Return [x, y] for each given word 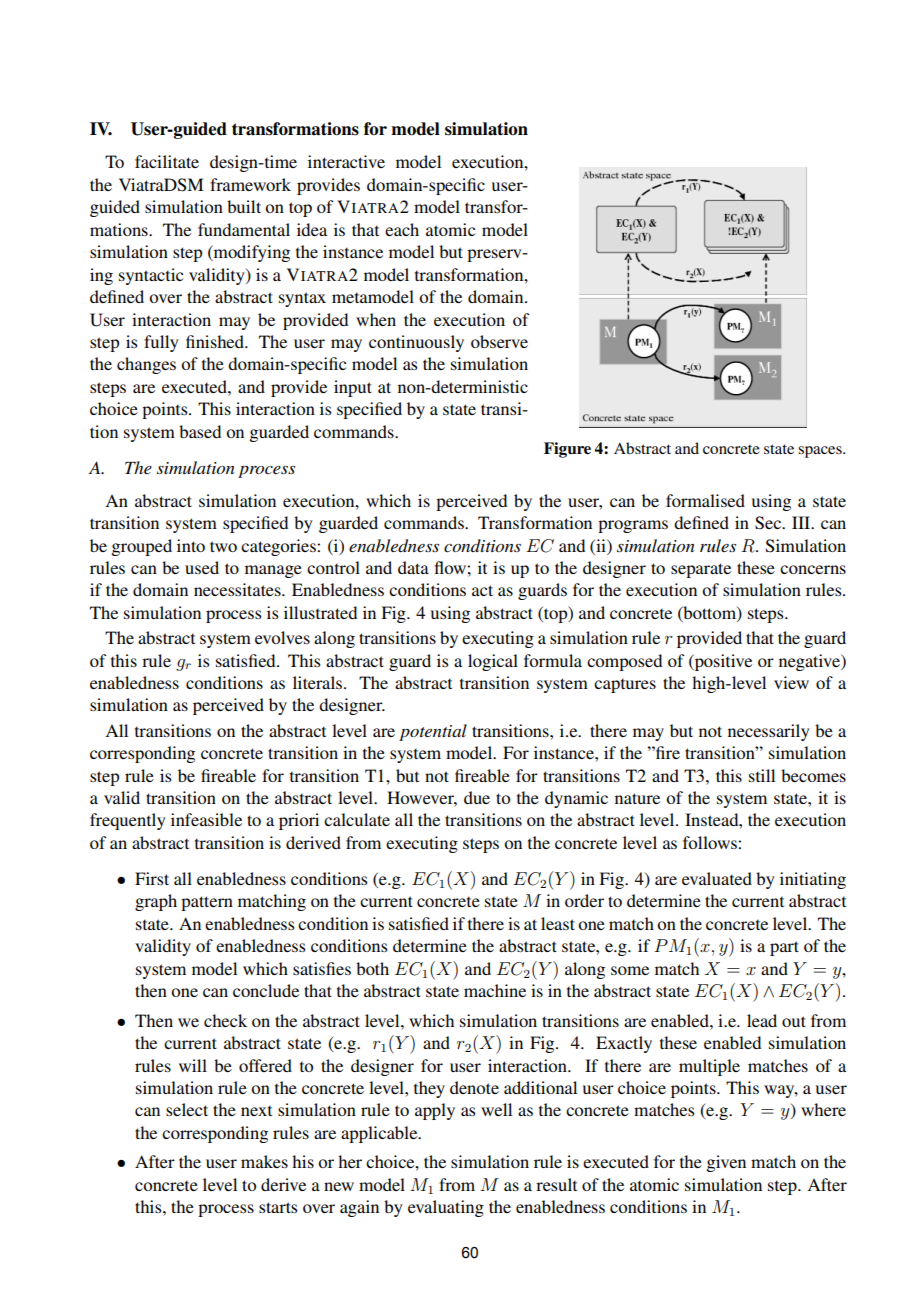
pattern [207, 903]
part [784, 948]
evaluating [446, 1208]
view [791, 682]
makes [264, 1161]
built [244, 206]
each [402, 229]
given [726, 1163]
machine [495, 990]
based [200, 431]
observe [499, 341]
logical [493, 662]
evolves [282, 637]
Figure [567, 450]
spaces [821, 452]
